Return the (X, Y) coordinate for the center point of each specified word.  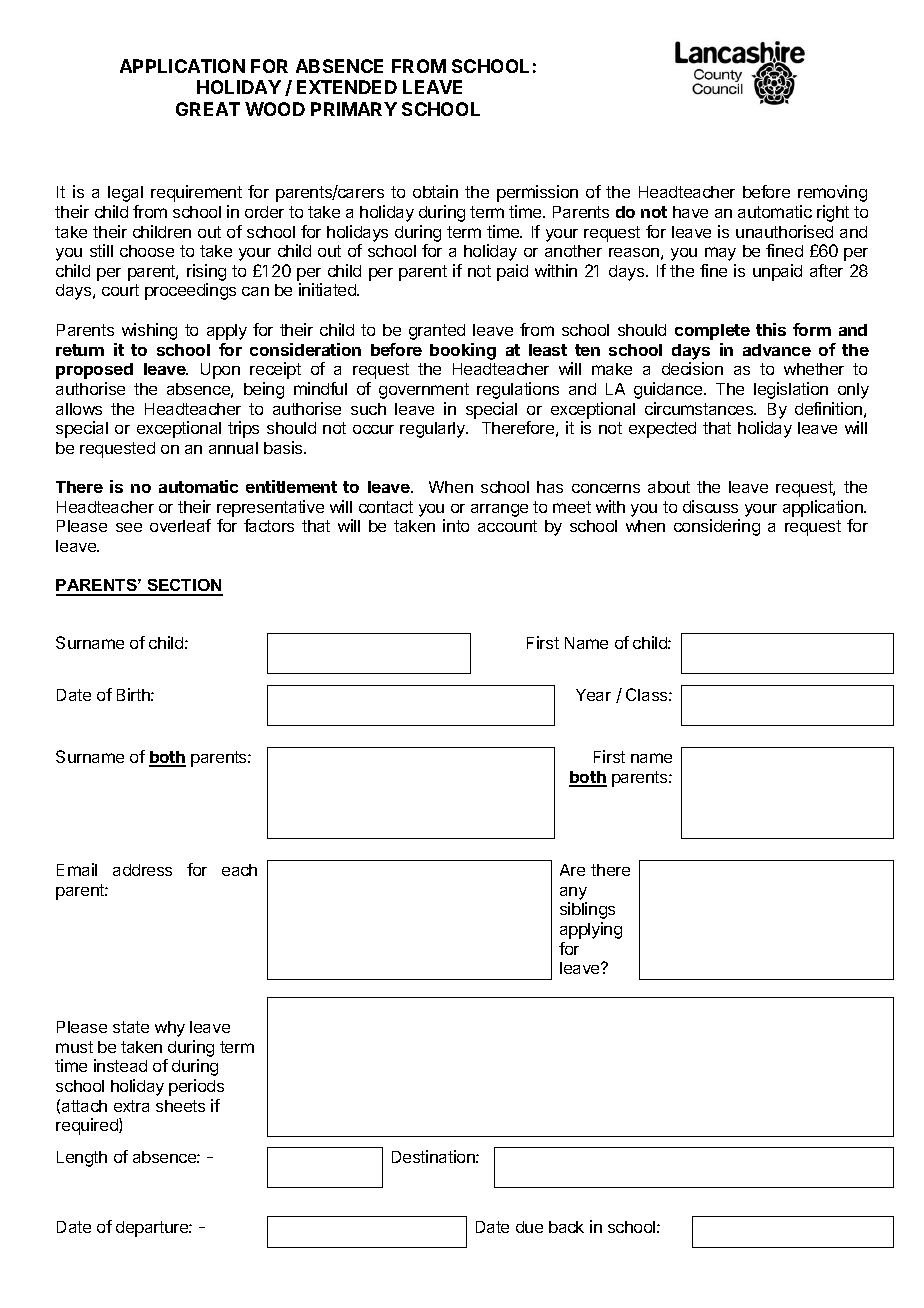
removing (832, 193)
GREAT (208, 109)
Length (82, 1159)
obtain (435, 191)
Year (593, 695)
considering (717, 527)
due (529, 1227)
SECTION (184, 587)
